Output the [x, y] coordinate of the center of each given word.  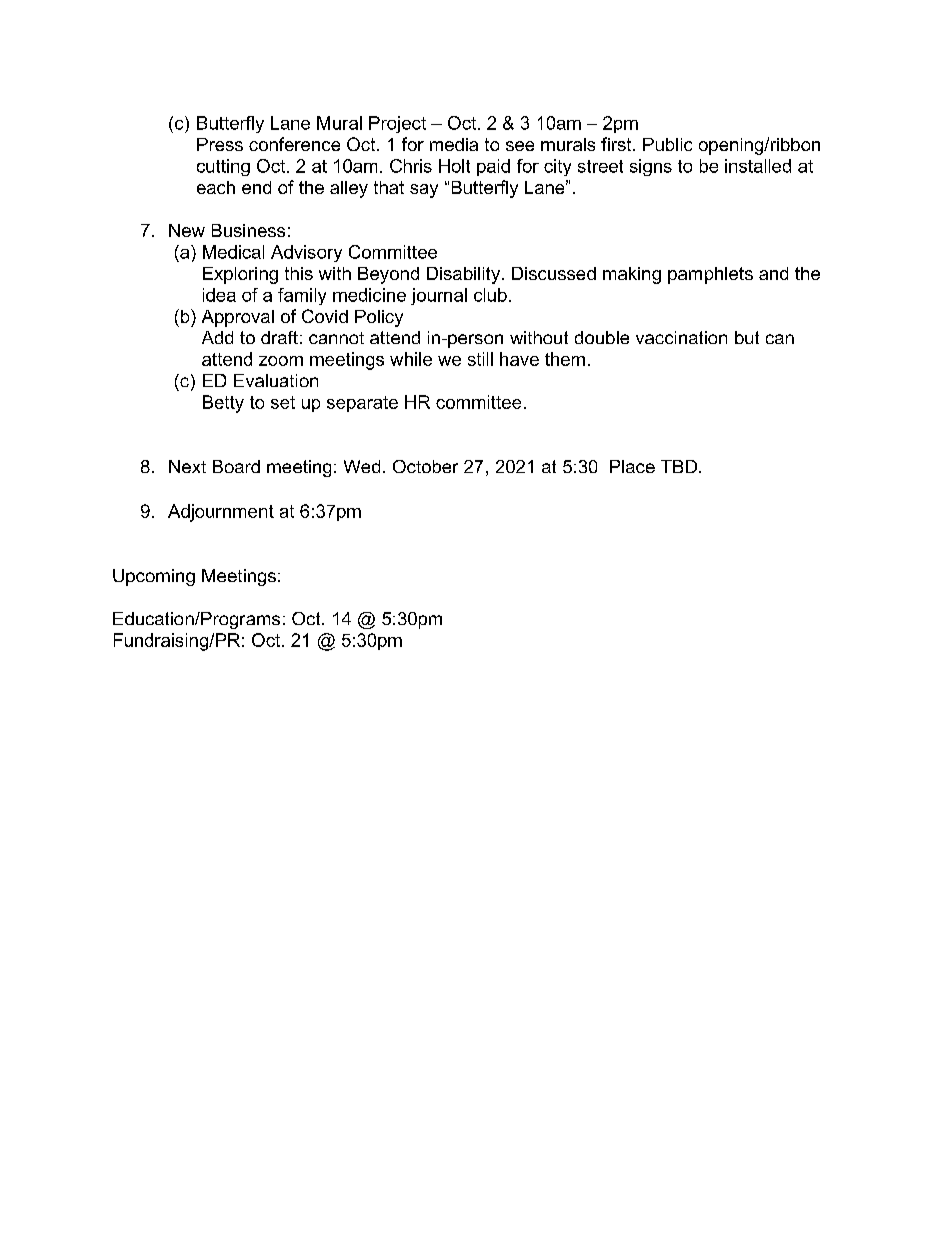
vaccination [681, 337]
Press [220, 144]
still [480, 359]
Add [217, 337]
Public [667, 144]
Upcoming [154, 577]
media [454, 144]
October [425, 466]
